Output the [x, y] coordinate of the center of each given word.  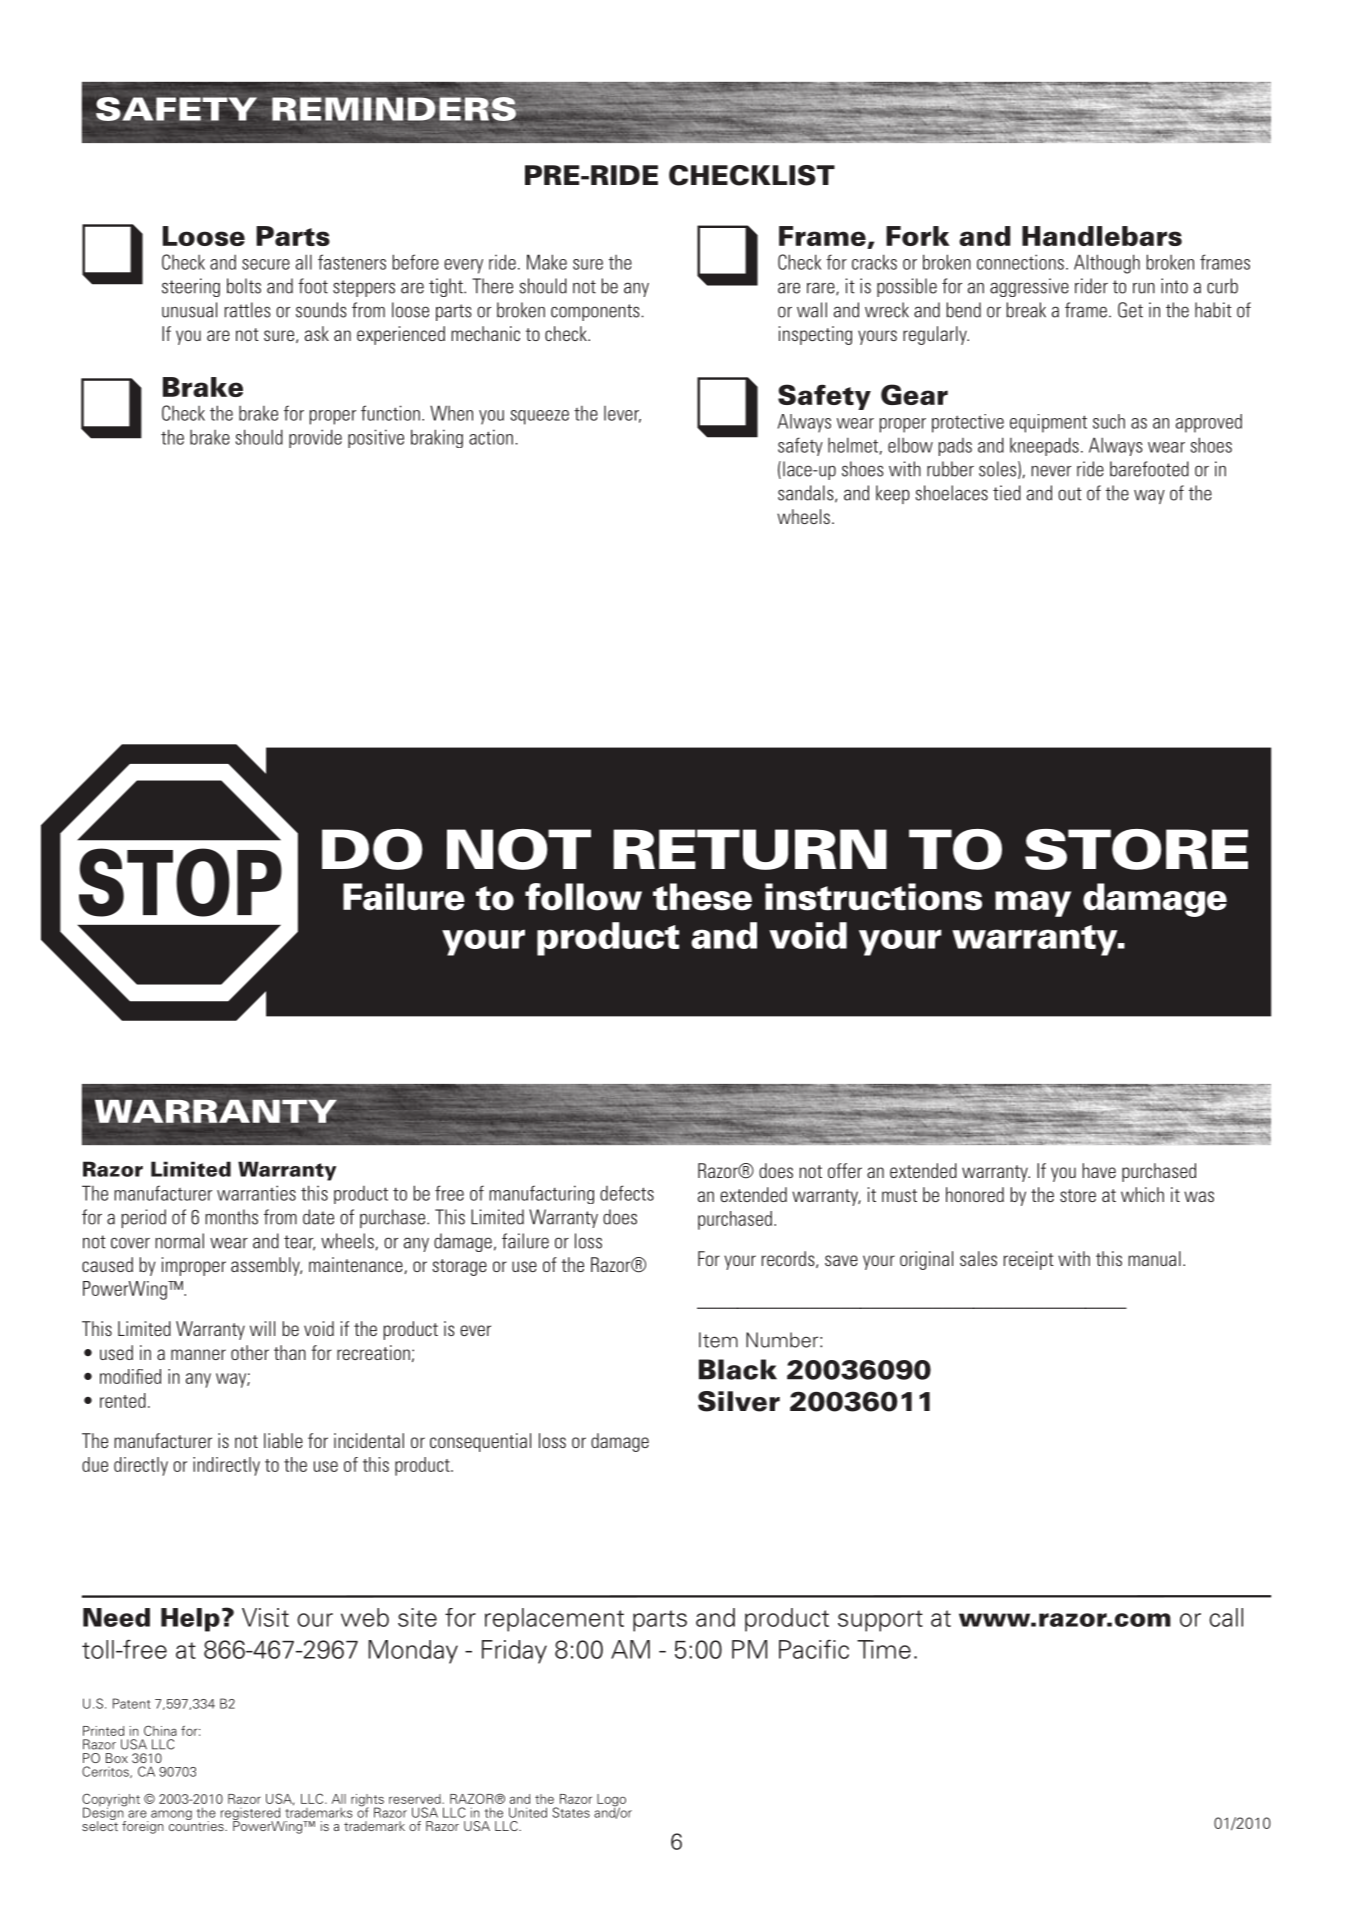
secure [266, 264]
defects [627, 1193]
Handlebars [1102, 236]
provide [315, 438]
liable [283, 1440]
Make [547, 262]
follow [583, 897]
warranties [256, 1193]
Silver [739, 1401]
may [1033, 904]
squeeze [539, 417]
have [1099, 1170]
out [1070, 494]
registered [250, 1815]
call [1226, 1617]
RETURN [750, 849]
